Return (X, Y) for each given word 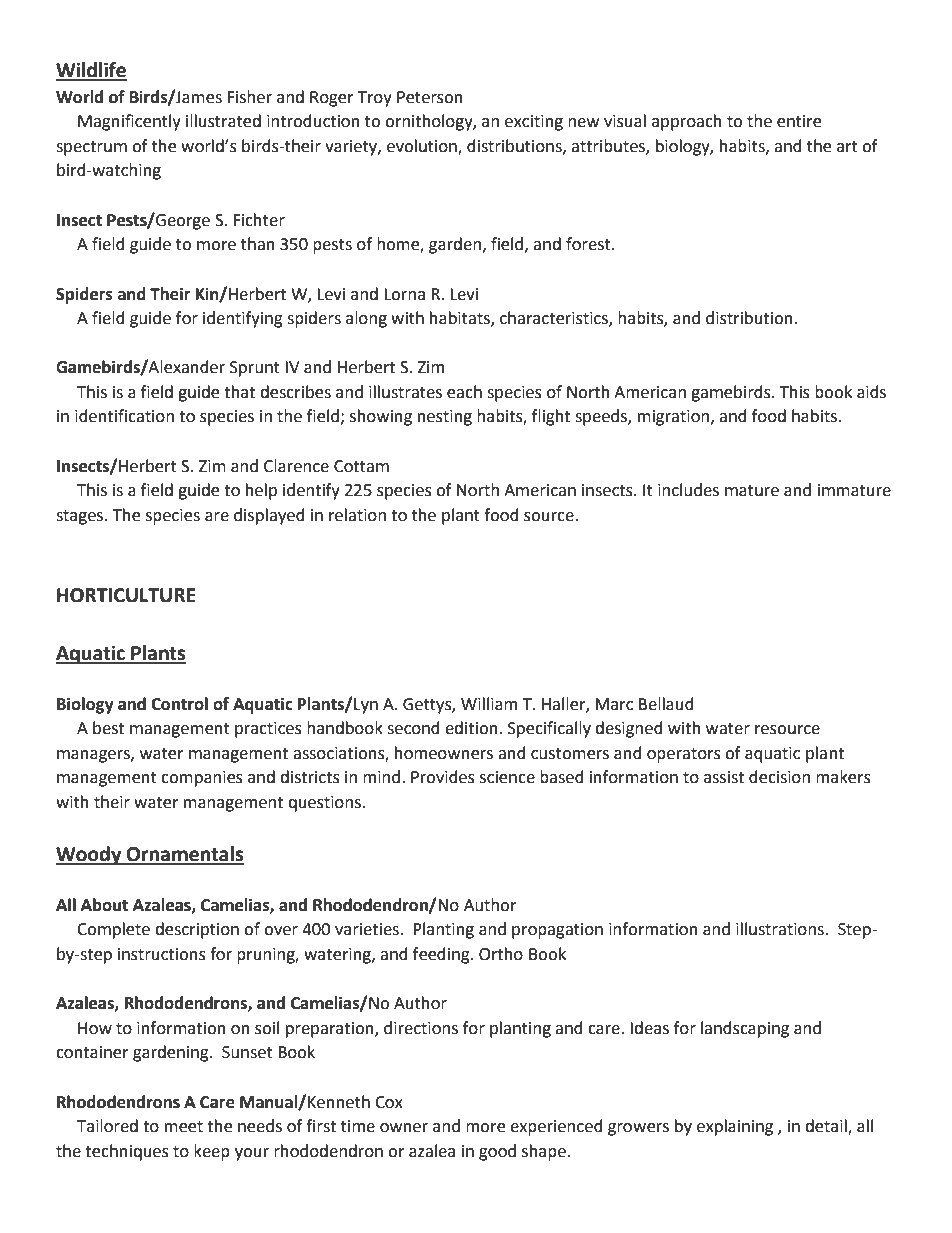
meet (184, 1127)
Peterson (430, 97)
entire (799, 121)
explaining (735, 1127)
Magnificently (129, 122)
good (497, 1152)
